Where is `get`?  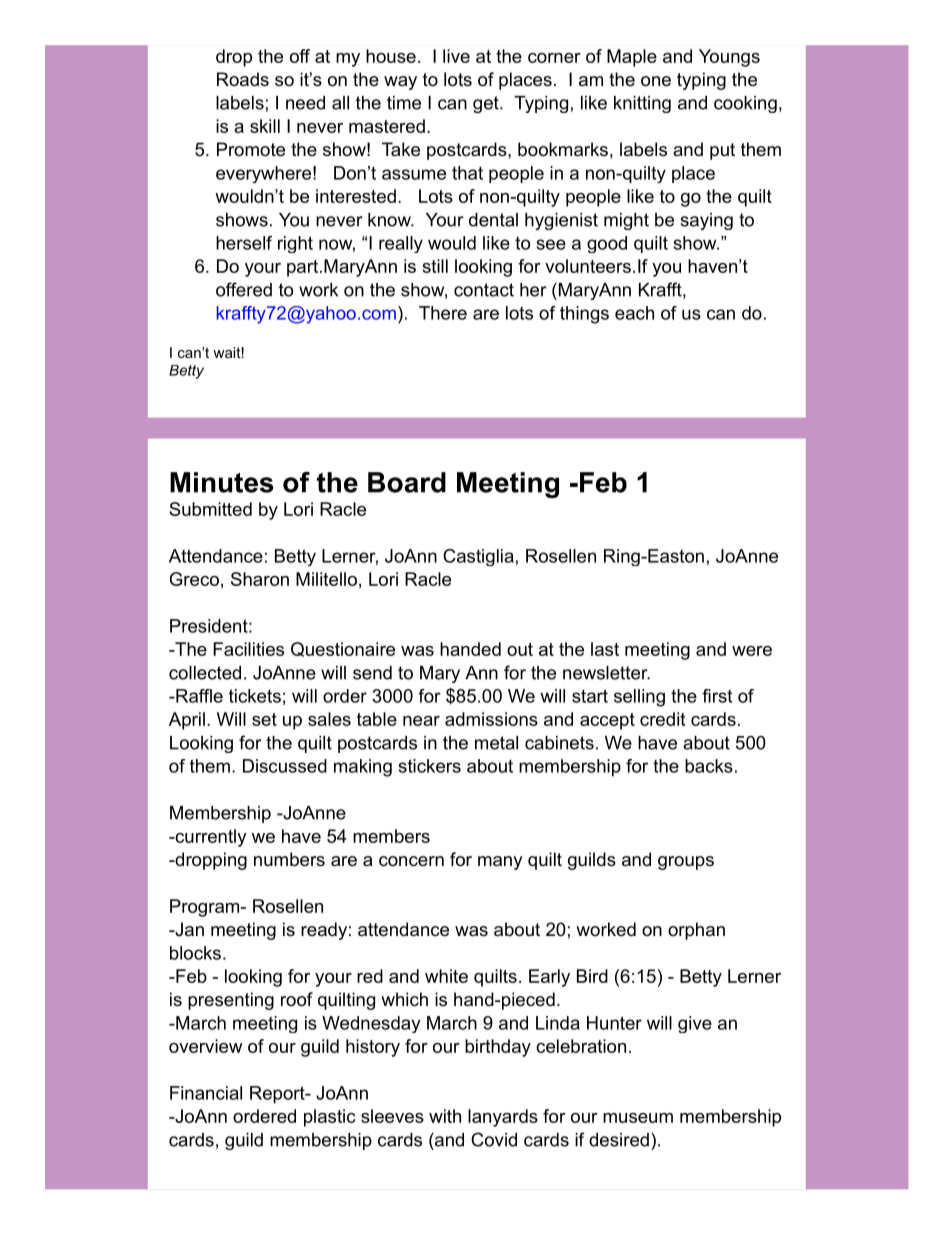
get is located at coordinates (487, 104).
